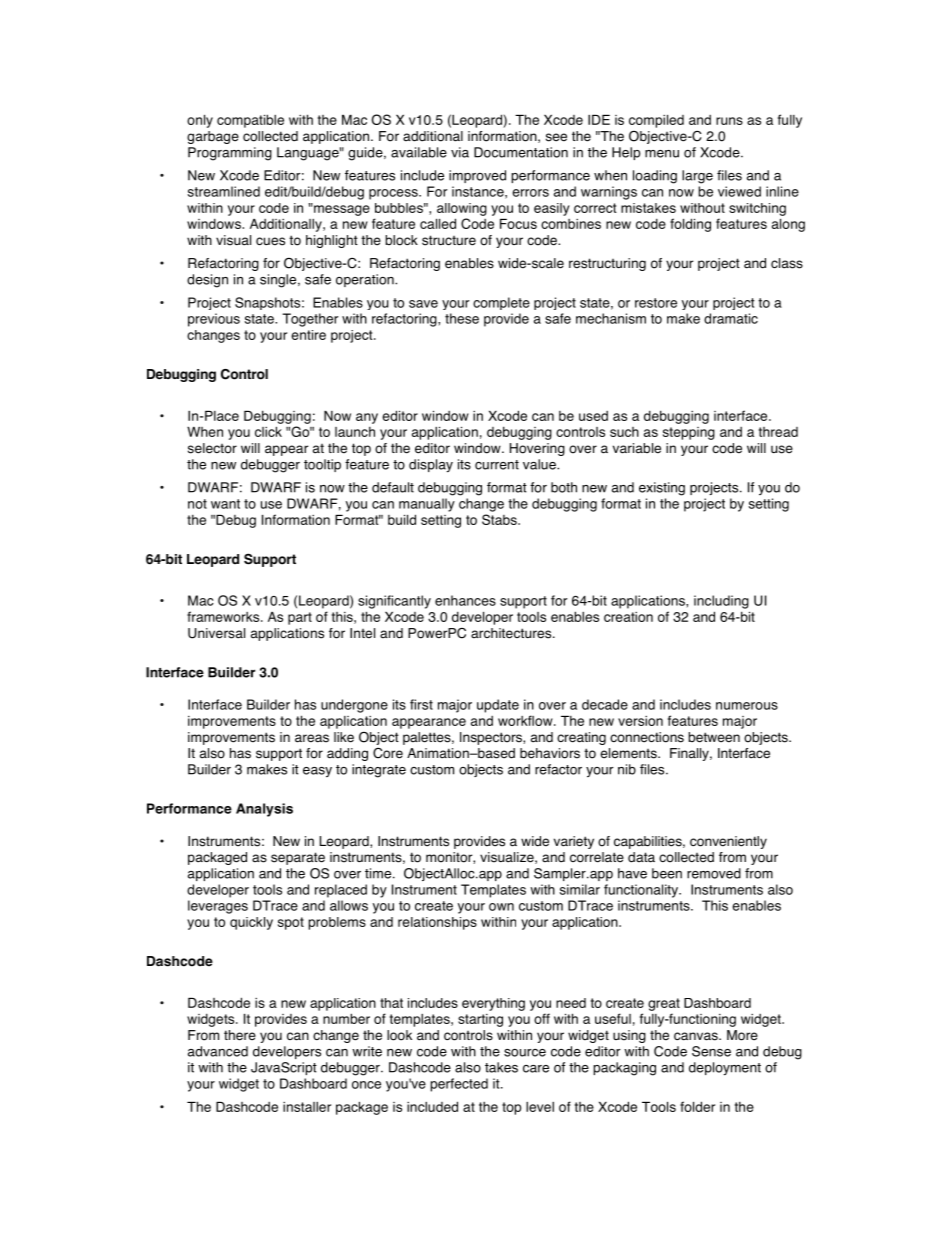 The height and width of the image is (1233, 952). What do you see at coordinates (689, 433) in the image?
I see `stepping` at bounding box center [689, 433].
